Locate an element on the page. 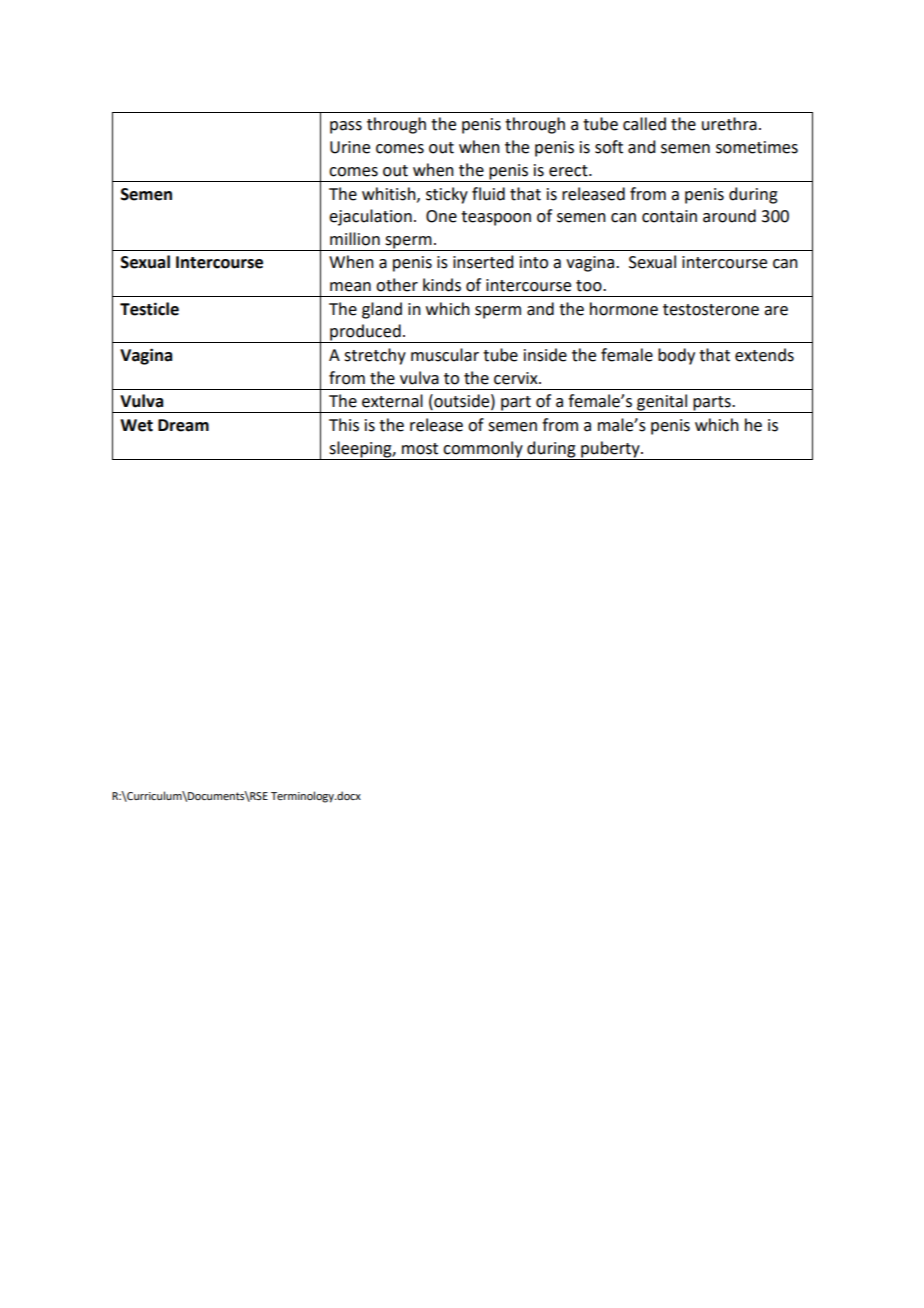  Dream is located at coordinates (183, 425).
